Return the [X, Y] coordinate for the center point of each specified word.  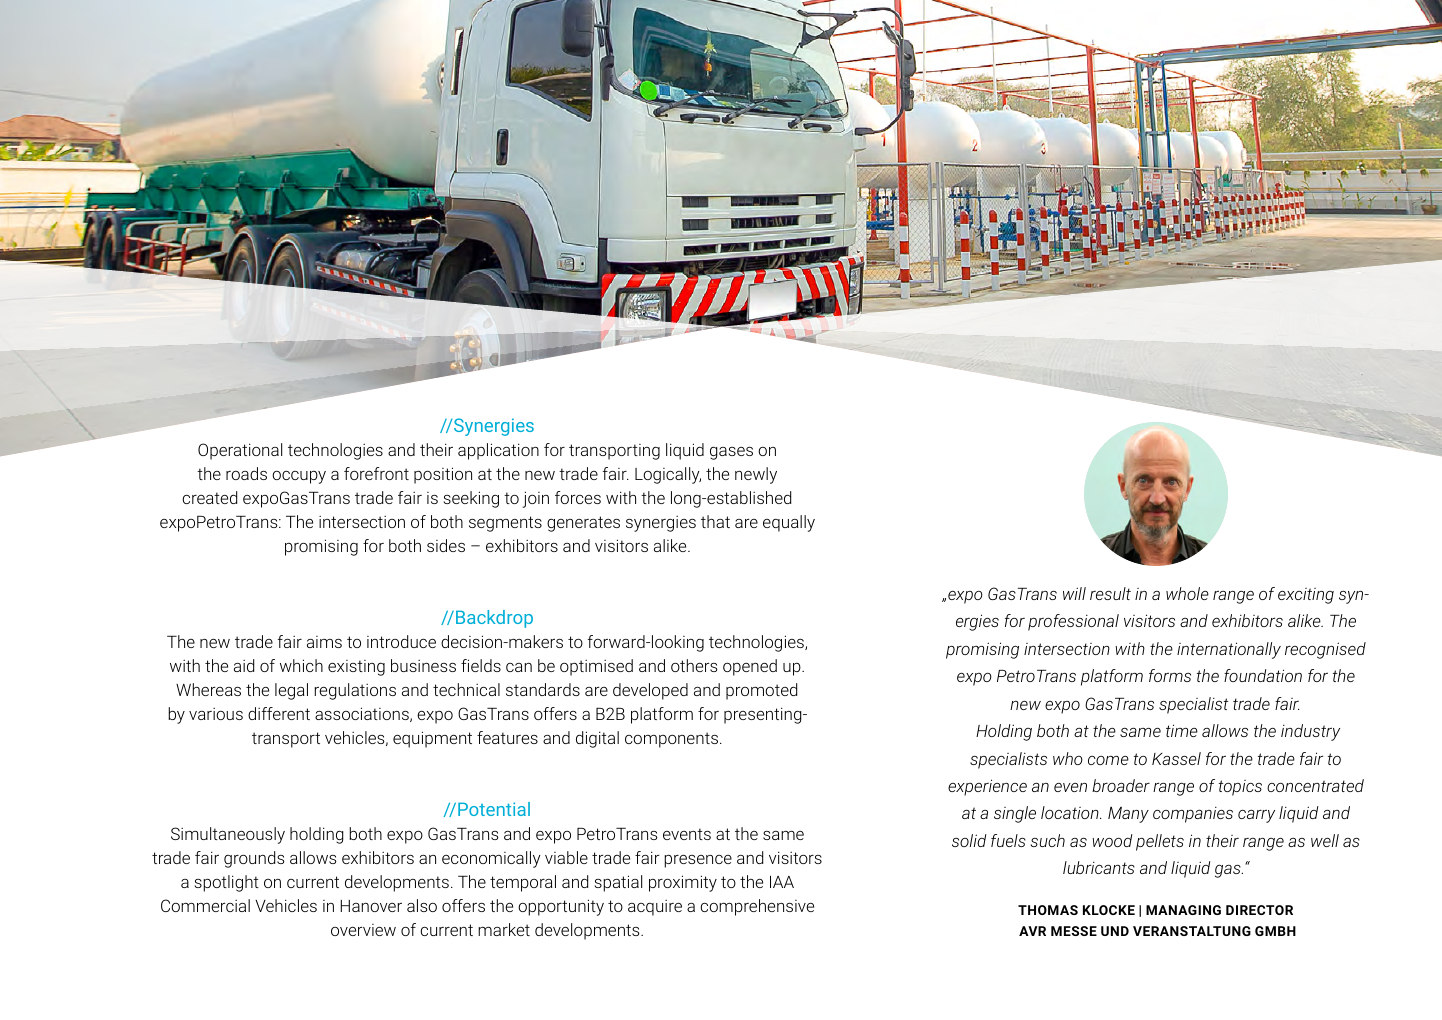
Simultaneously [228, 835]
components [671, 740]
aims [324, 642]
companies [1193, 815]
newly [756, 475]
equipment [432, 739]
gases [731, 453]
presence [698, 861]
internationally [1229, 650]
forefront [376, 473]
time [1182, 730]
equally [789, 523]
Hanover [371, 906]
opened [750, 667]
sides [446, 545]
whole [1187, 593]
